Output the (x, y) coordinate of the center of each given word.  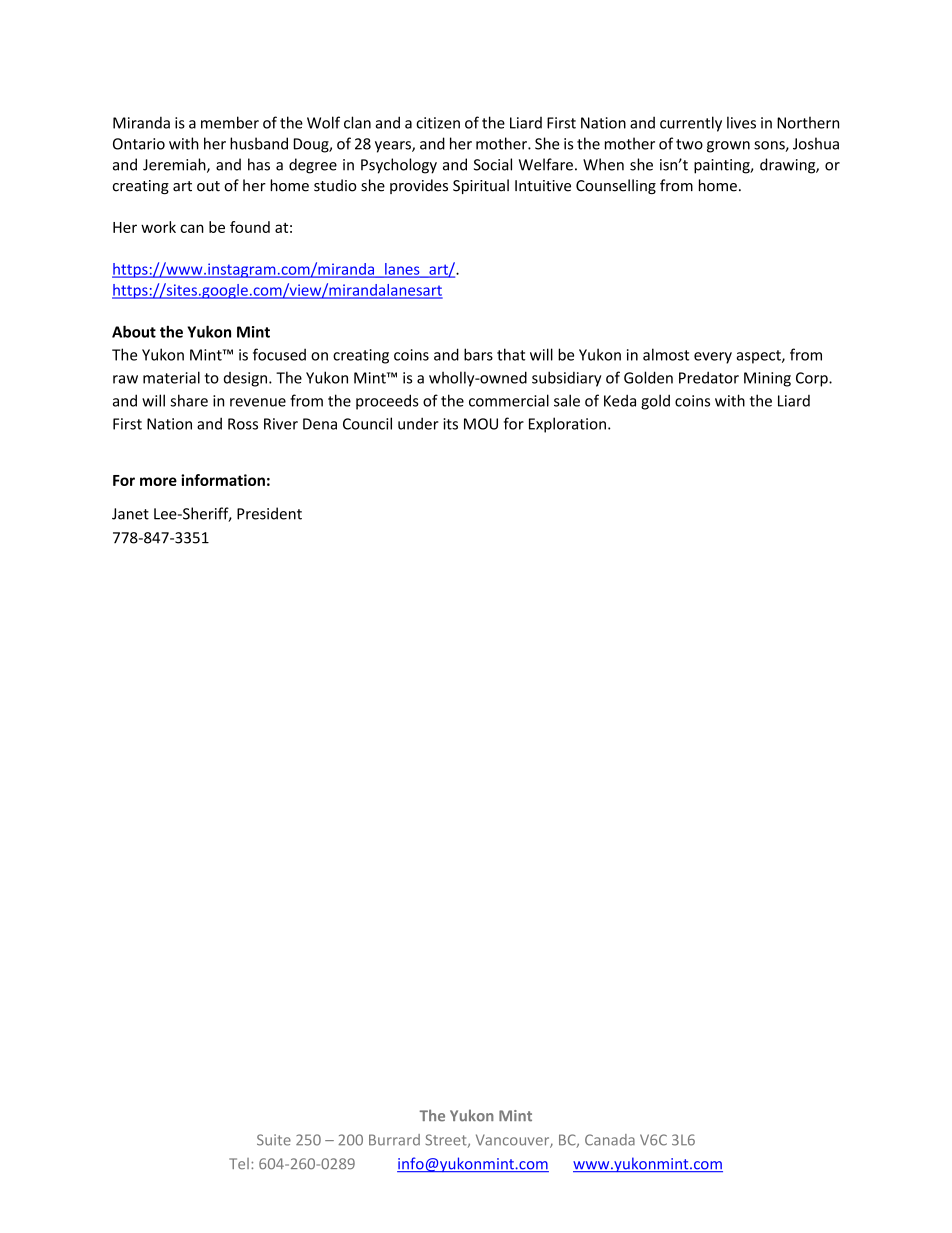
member (230, 122)
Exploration (567, 425)
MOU (481, 424)
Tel (239, 1164)
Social (493, 164)
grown (728, 147)
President (269, 513)
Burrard (394, 1140)
